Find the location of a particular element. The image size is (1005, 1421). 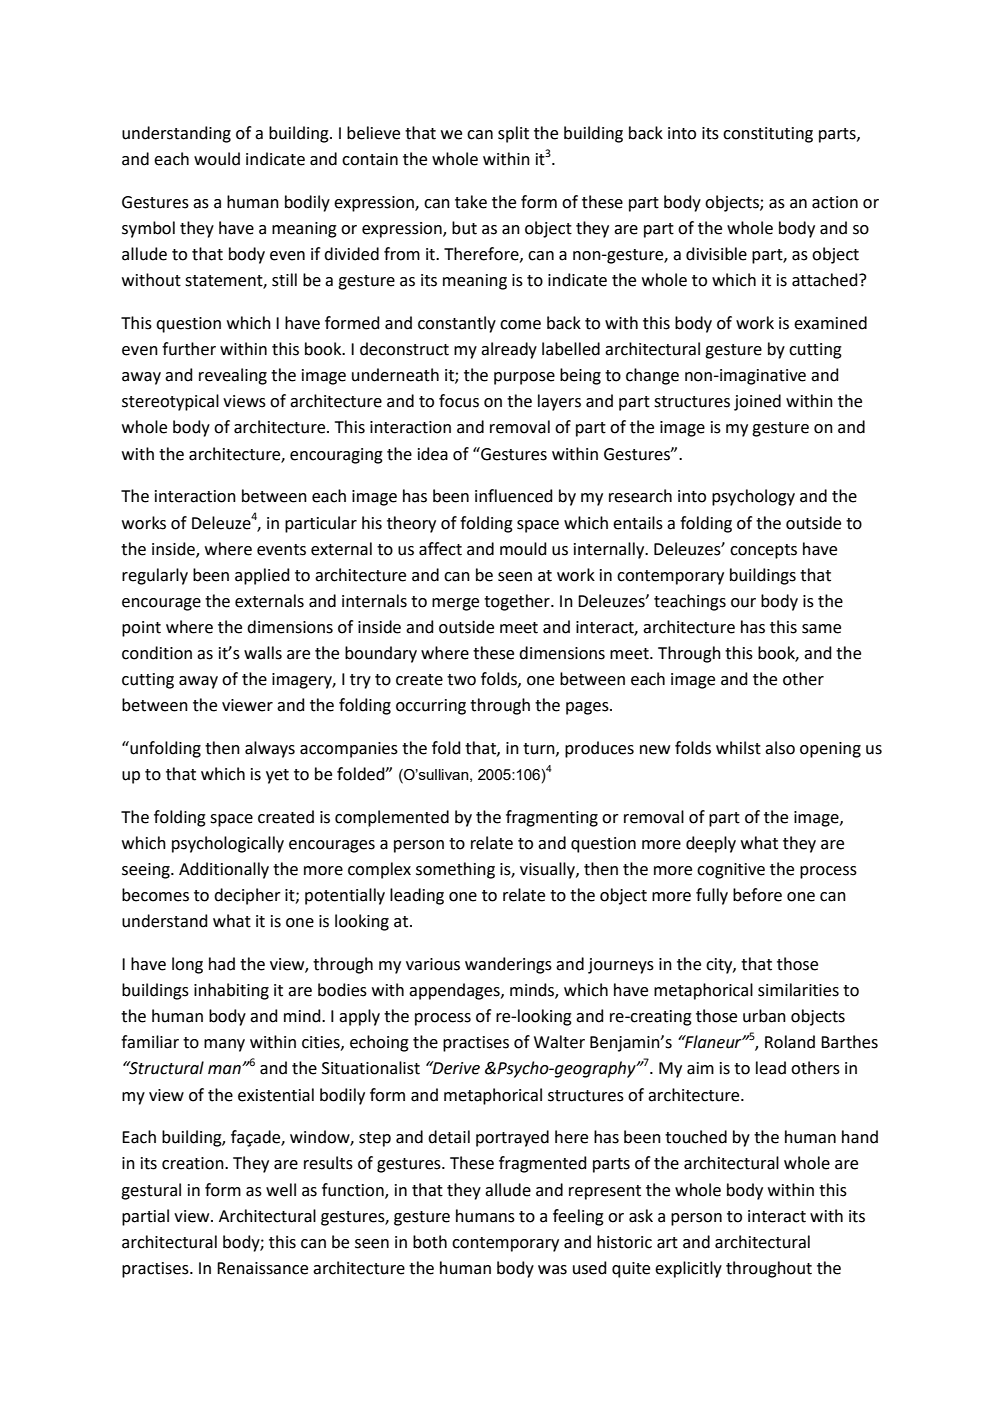

before is located at coordinates (757, 895).
